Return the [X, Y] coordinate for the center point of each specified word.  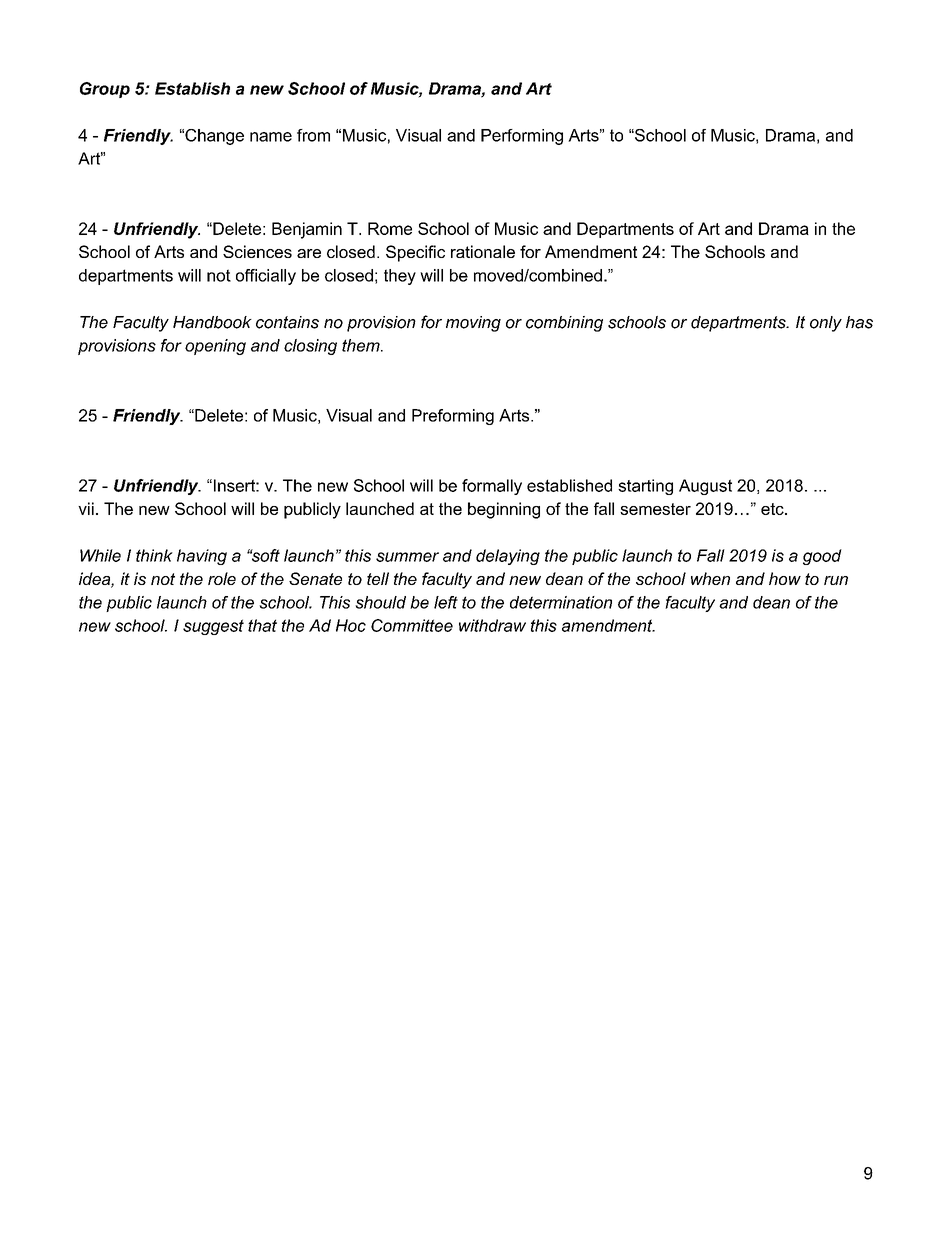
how [785, 578]
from [313, 135]
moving [473, 324]
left [446, 602]
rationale [483, 251]
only [826, 324]
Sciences [257, 251]
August [705, 487]
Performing [522, 137]
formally [492, 487]
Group [105, 90]
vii [86, 508]
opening [215, 347]
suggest [213, 627]
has [859, 322]
